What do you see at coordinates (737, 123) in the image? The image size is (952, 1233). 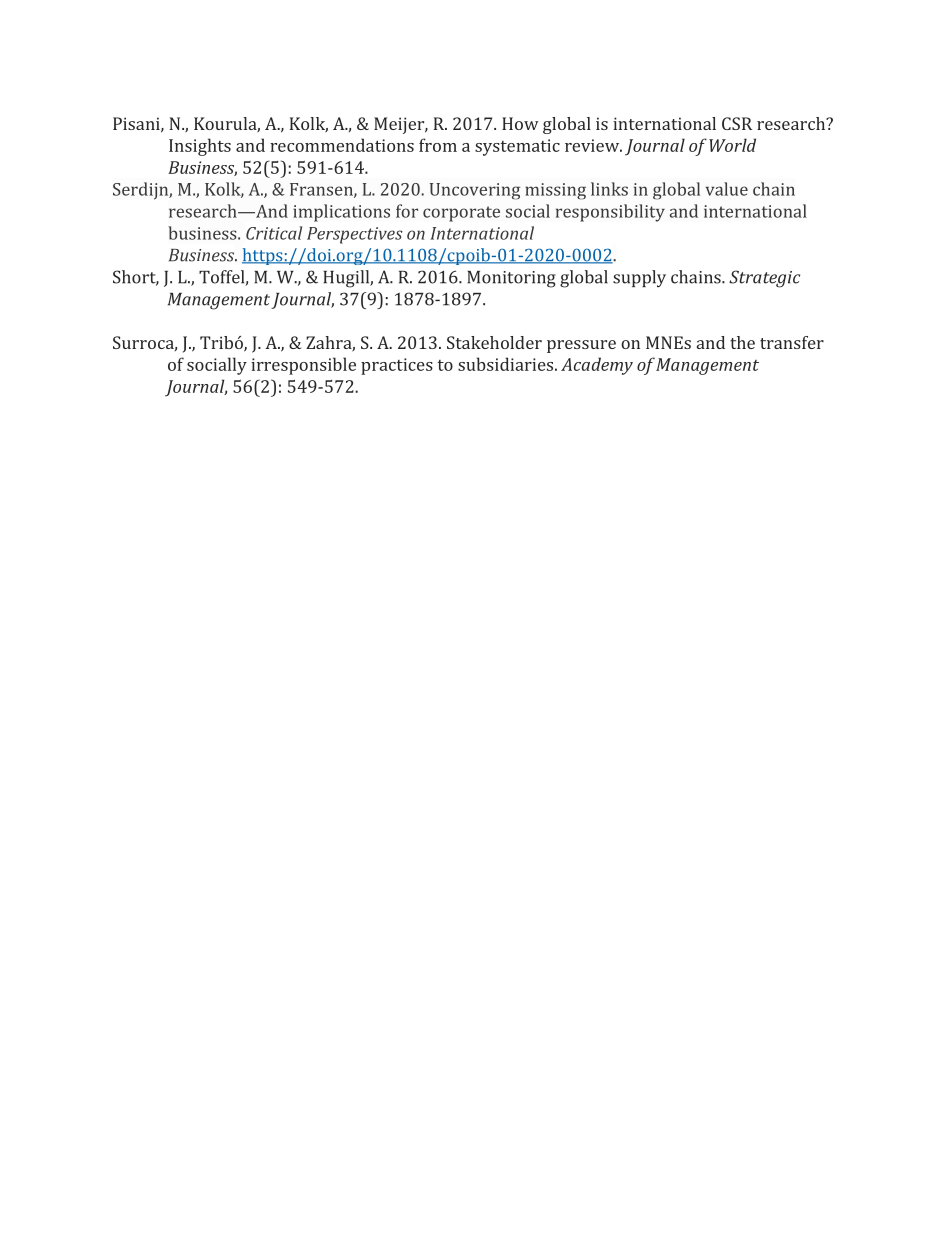 I see `CSR` at bounding box center [737, 123].
